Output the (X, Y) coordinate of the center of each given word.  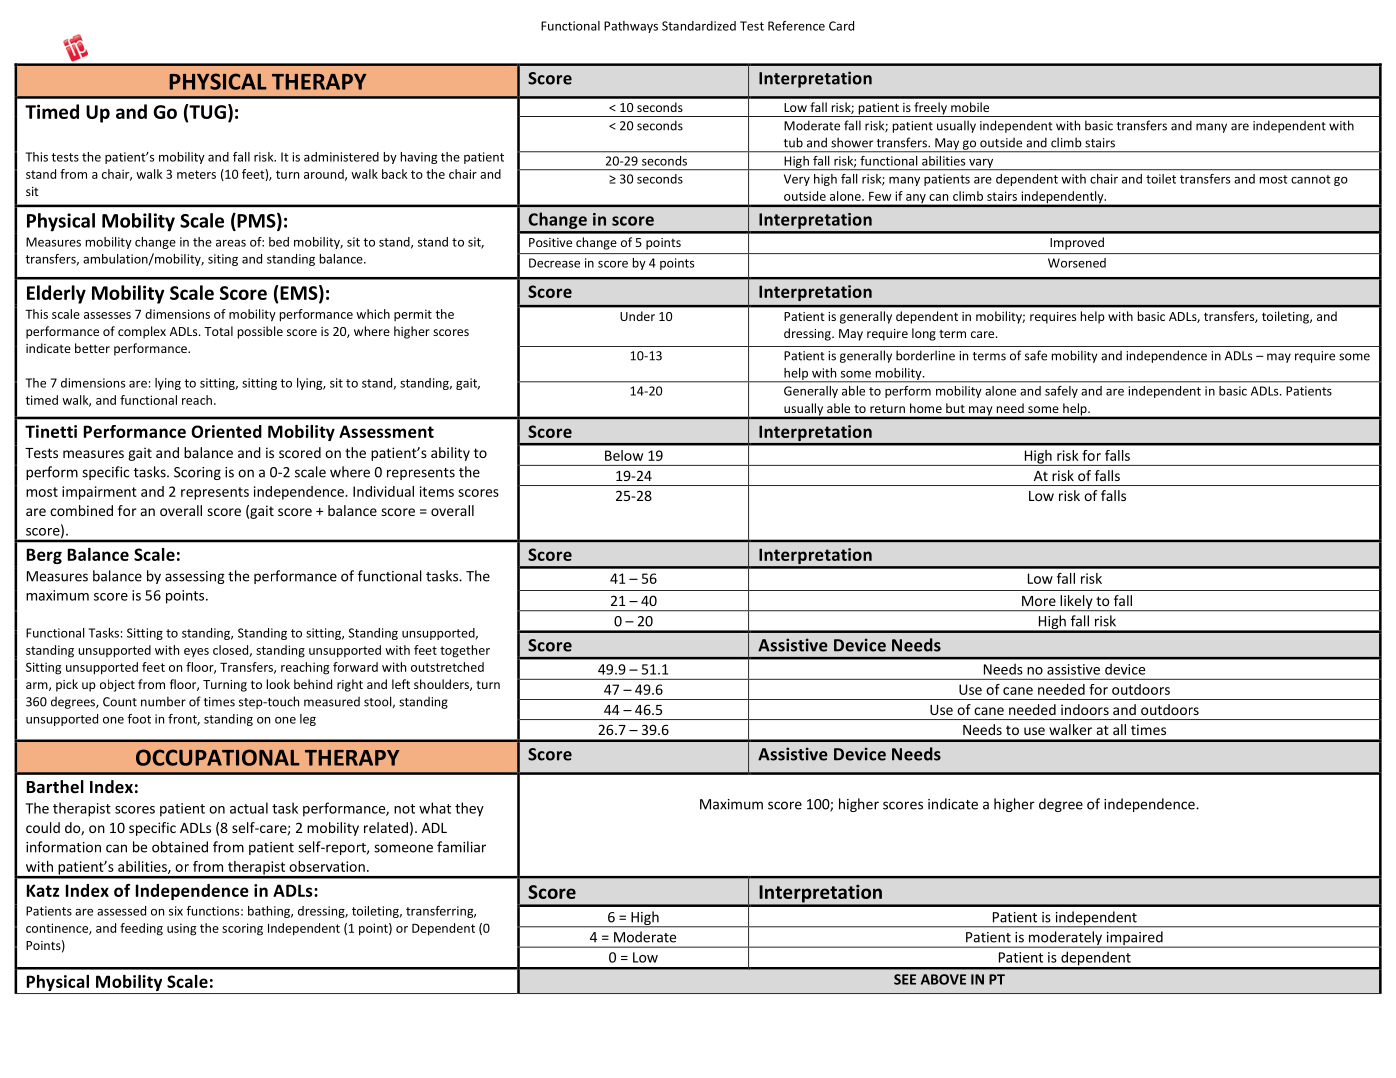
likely (1076, 603)
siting (223, 260)
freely (930, 109)
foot (139, 719)
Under (637, 316)
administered (341, 157)
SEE (905, 979)
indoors (1085, 709)
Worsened (1077, 263)
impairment (99, 493)
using (181, 929)
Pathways (631, 27)
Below (624, 455)
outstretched (447, 667)
